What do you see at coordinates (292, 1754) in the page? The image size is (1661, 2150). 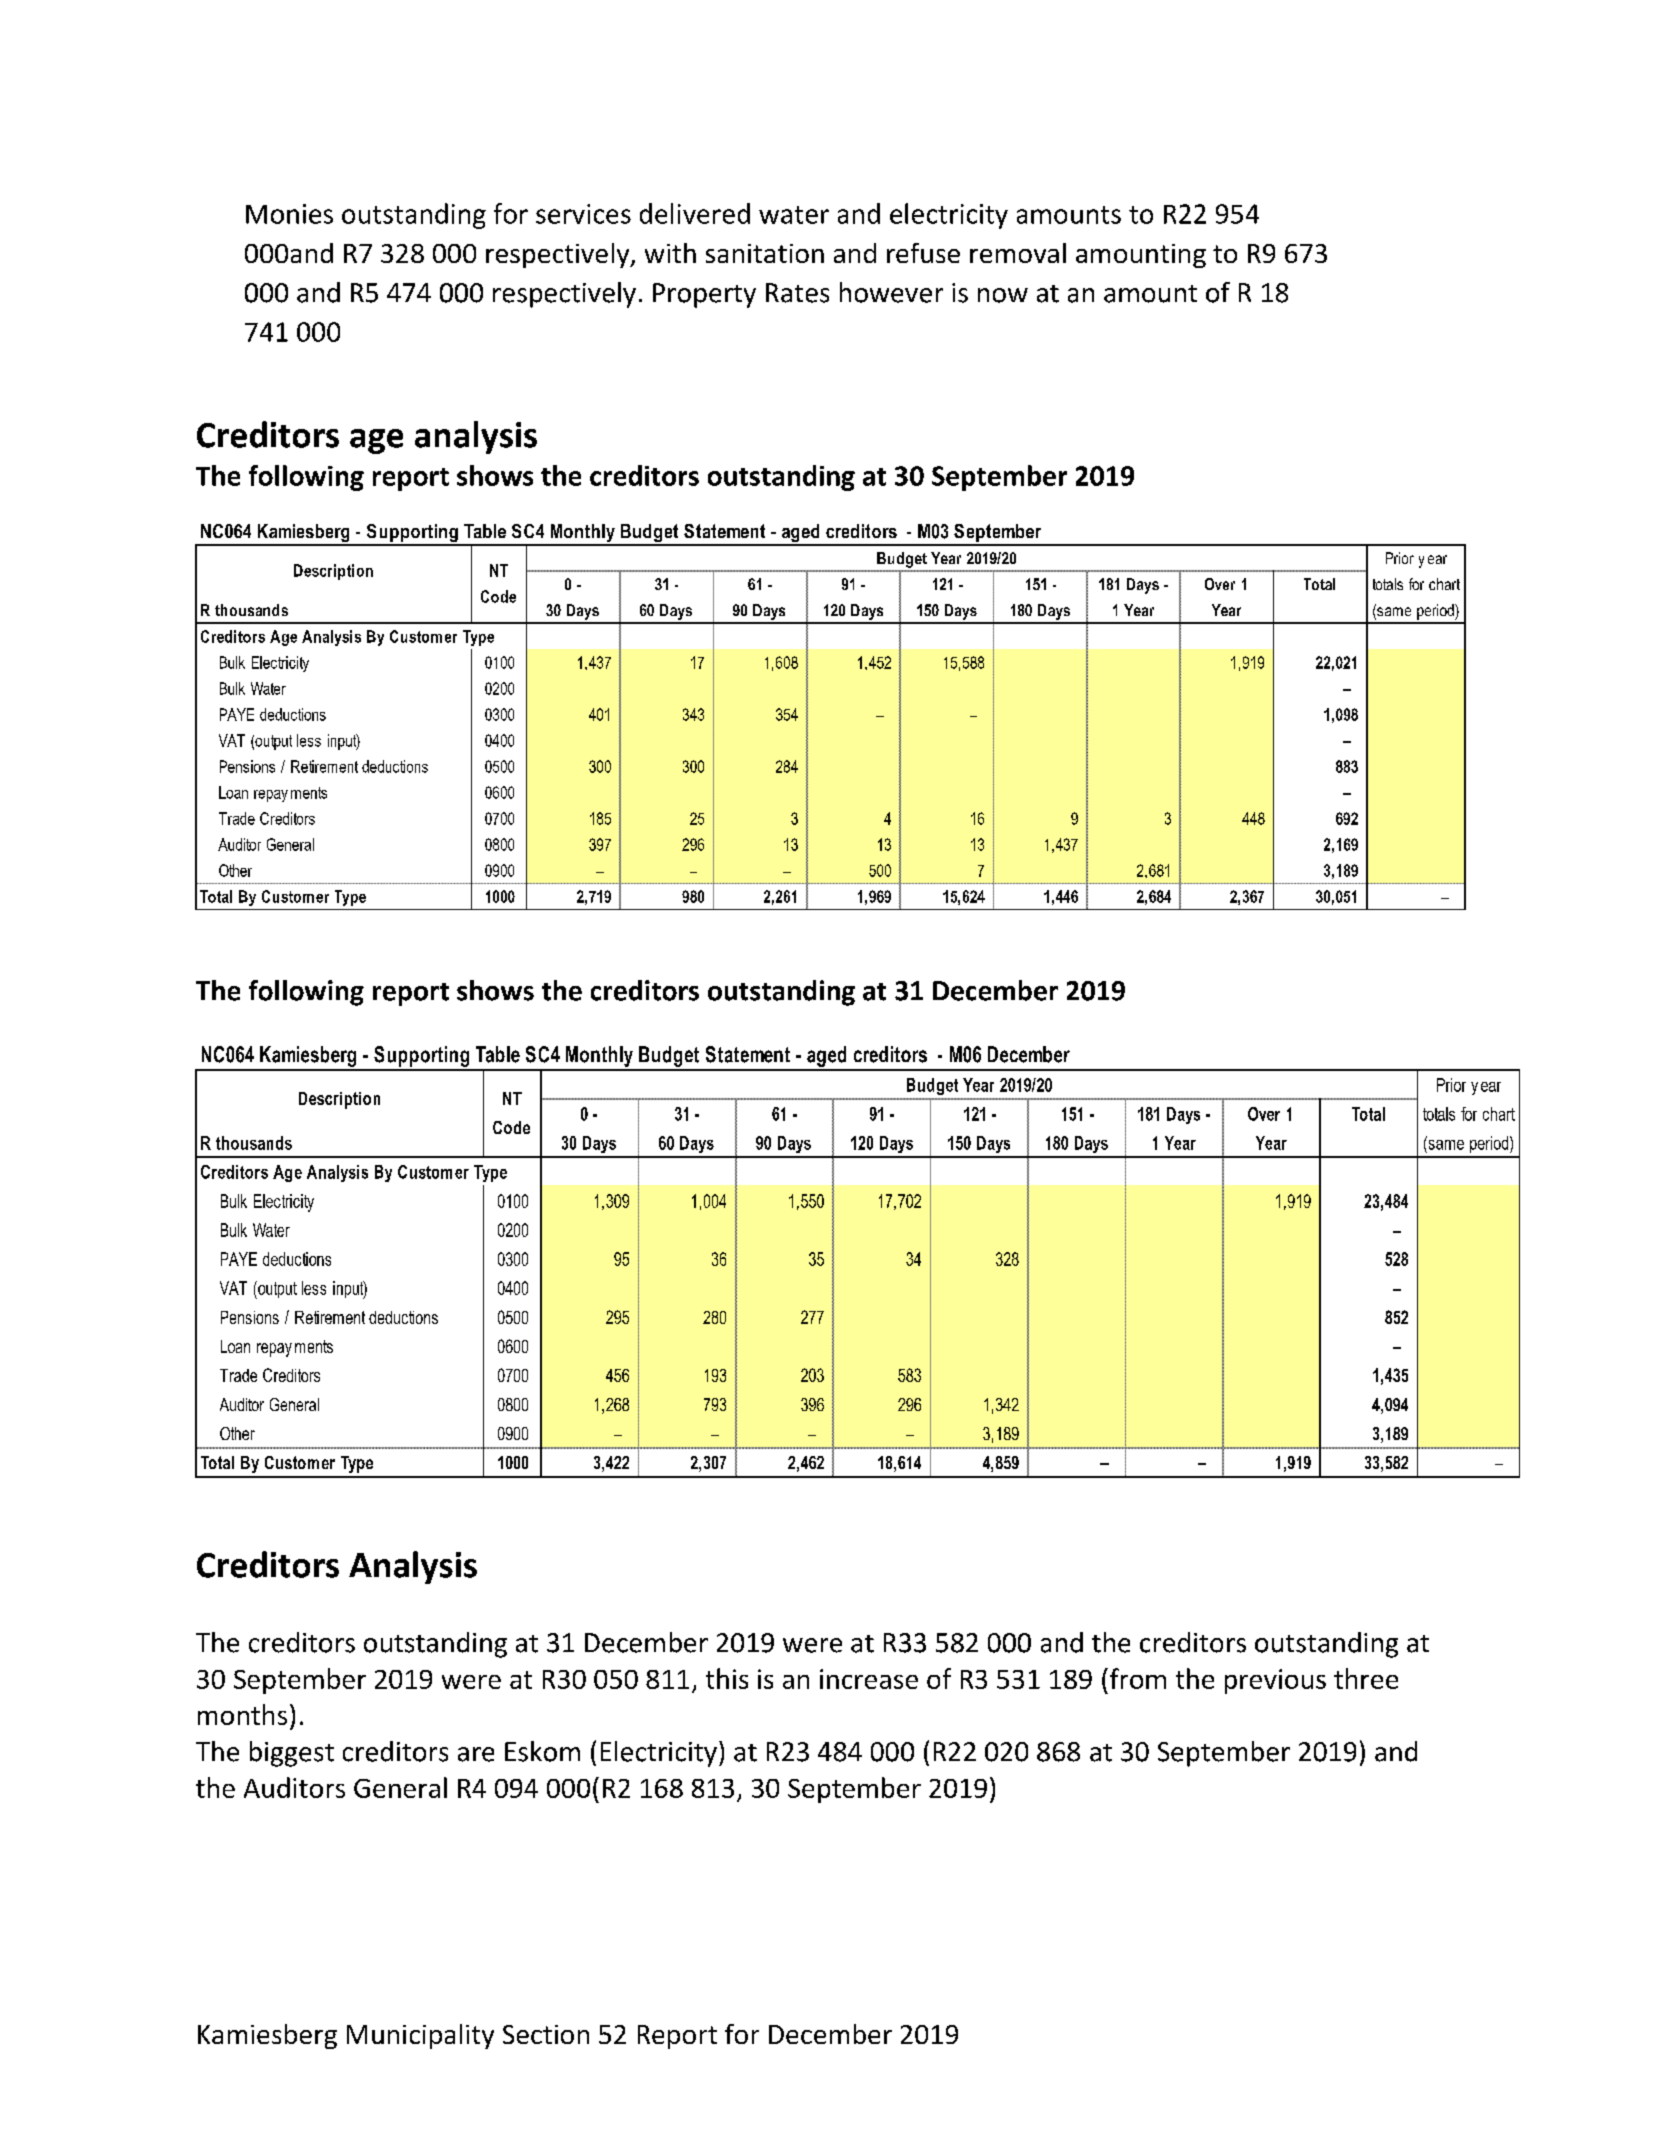 I see `biggest` at bounding box center [292, 1754].
